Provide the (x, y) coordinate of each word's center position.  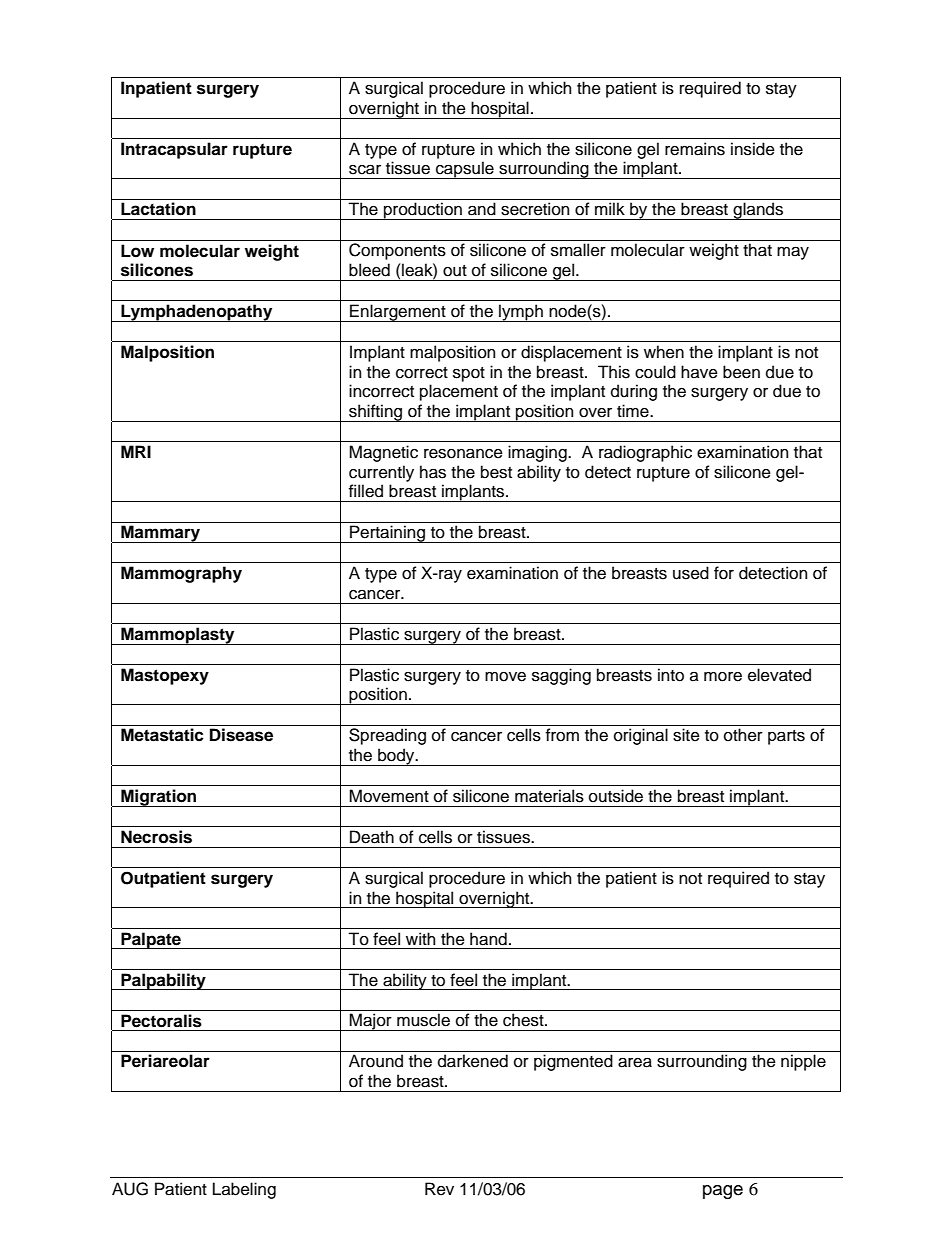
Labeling (244, 1190)
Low (137, 251)
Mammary (160, 534)
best (496, 472)
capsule (465, 170)
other (743, 735)
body (396, 757)
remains (695, 149)
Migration (159, 798)
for (724, 573)
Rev (439, 1189)
